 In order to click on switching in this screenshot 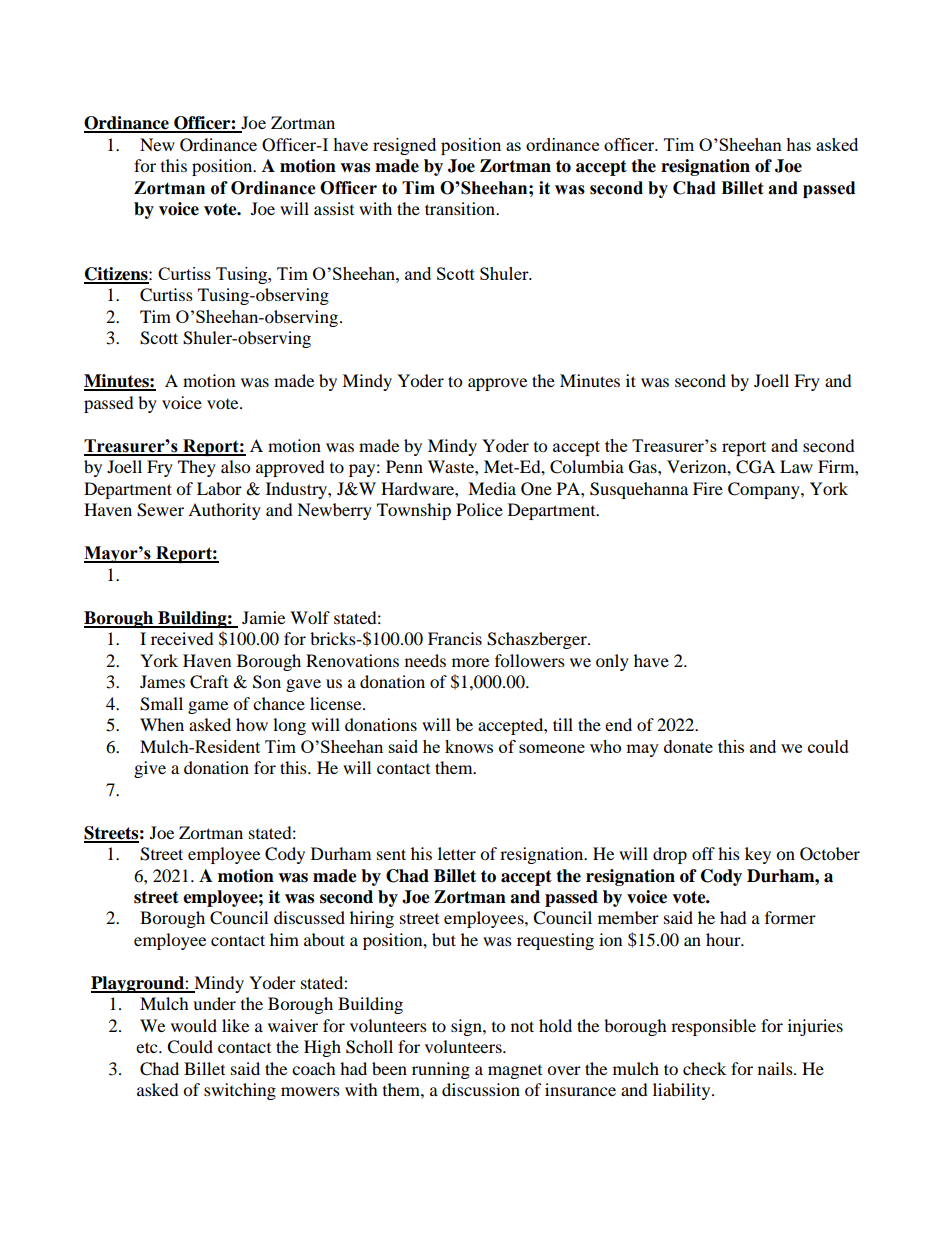, I will do `click(240, 1091)`.
